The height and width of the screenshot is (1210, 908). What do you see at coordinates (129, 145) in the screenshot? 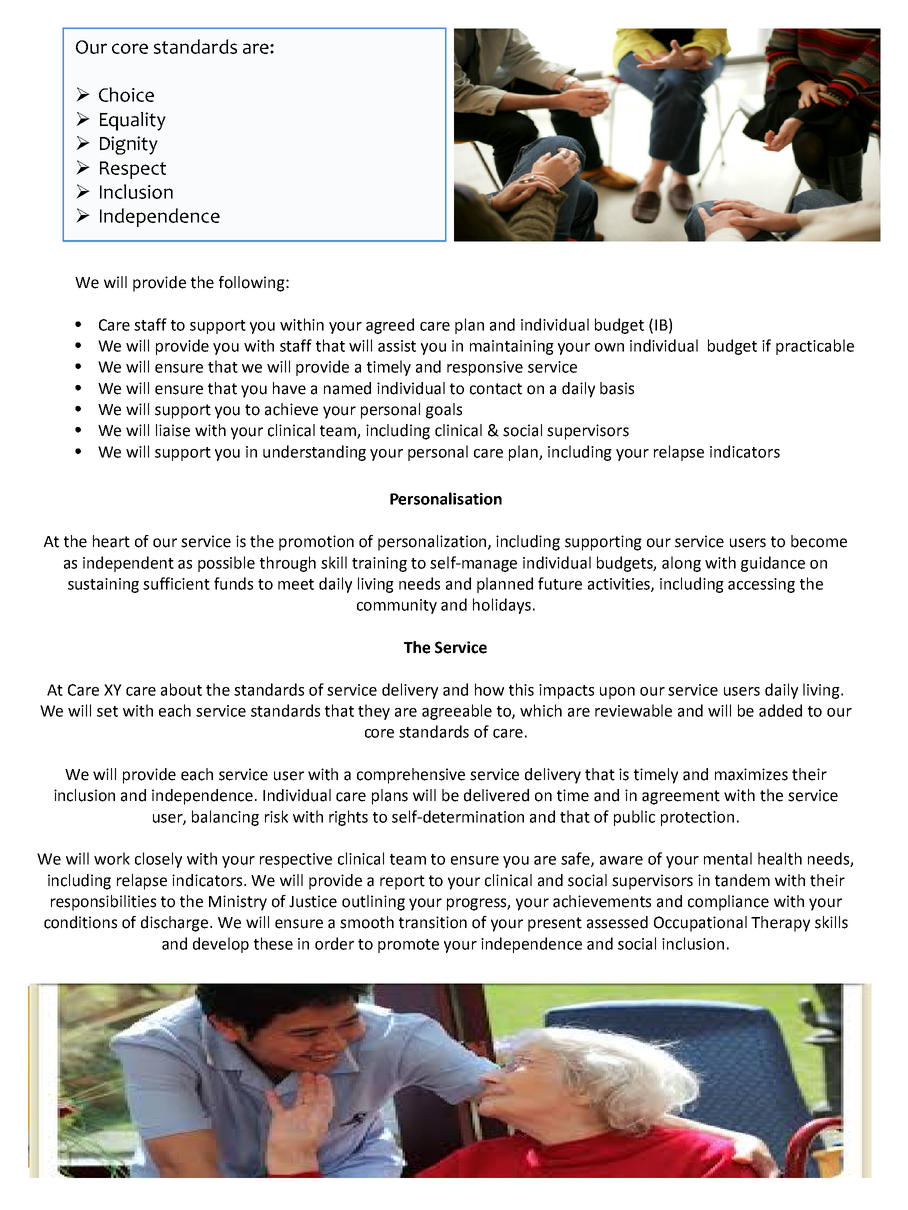
I see `Dignity` at bounding box center [129, 145].
